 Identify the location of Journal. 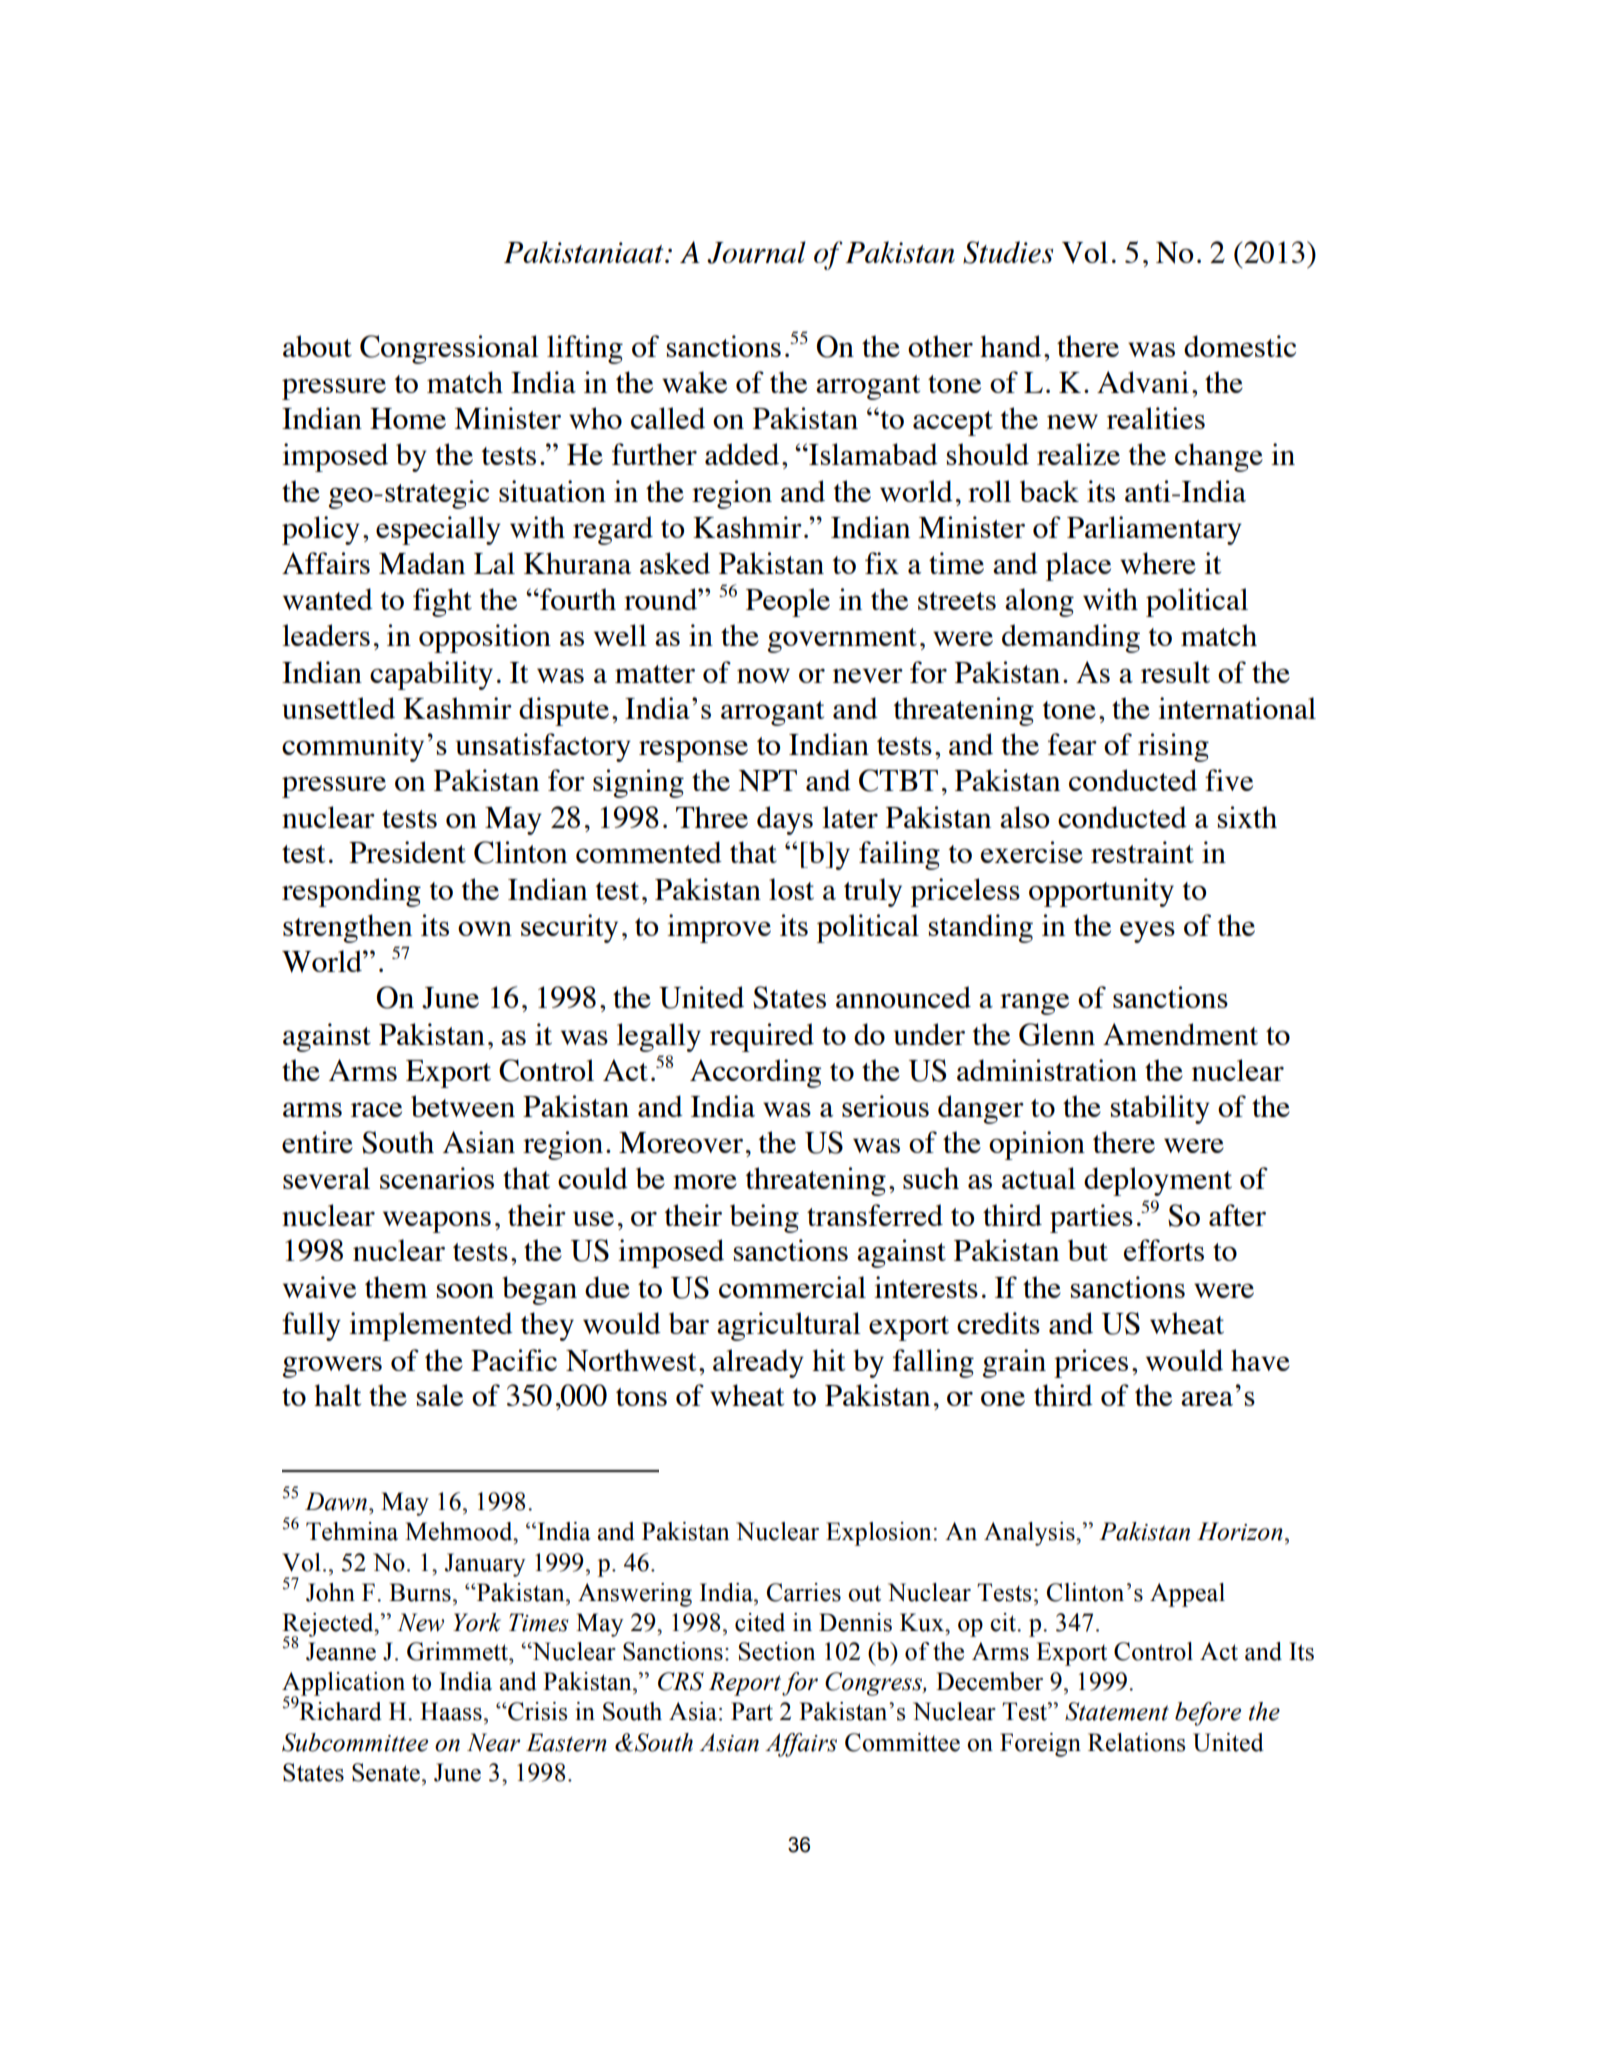
(756, 252).
